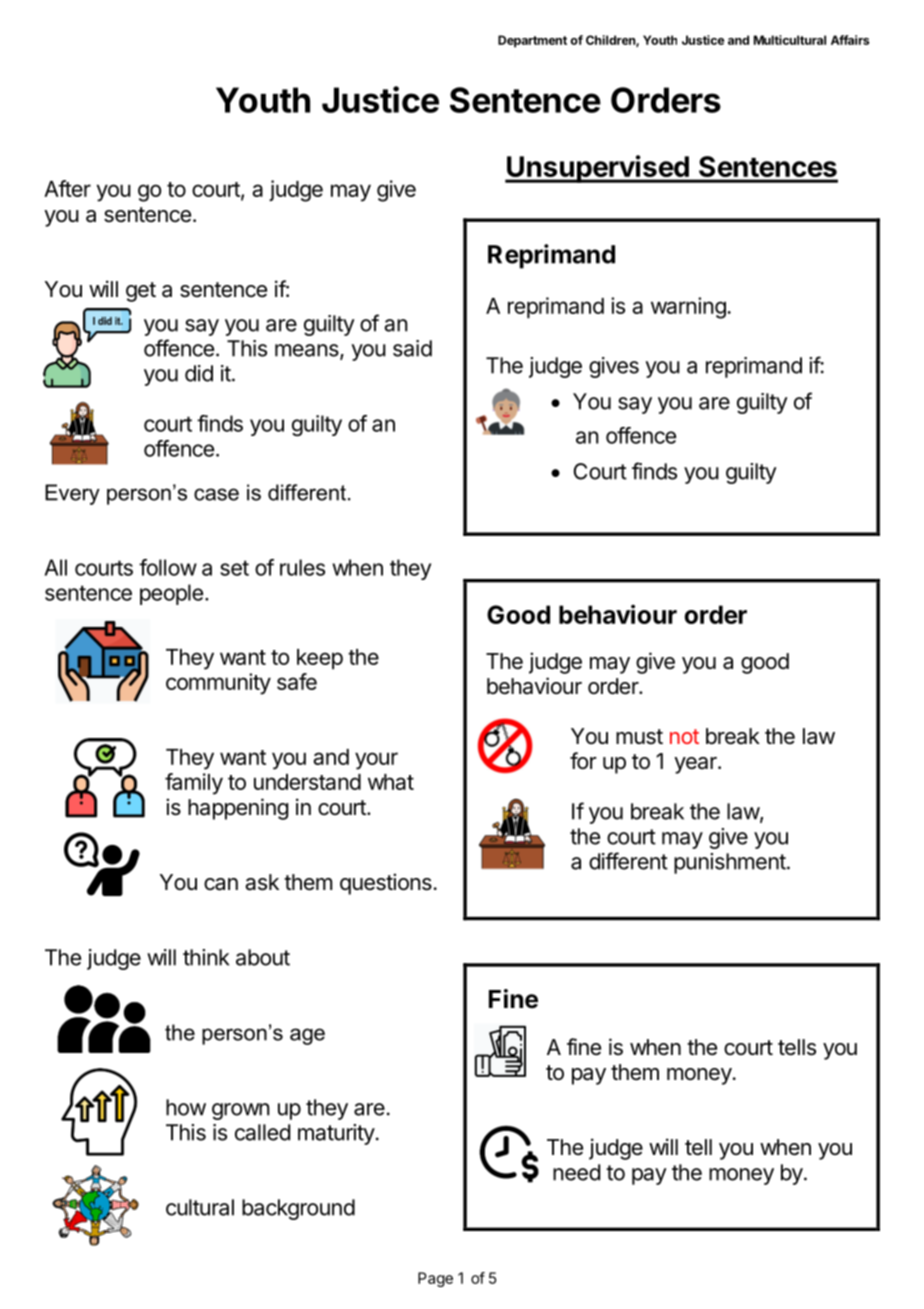  I want to click on get, so click(141, 292).
